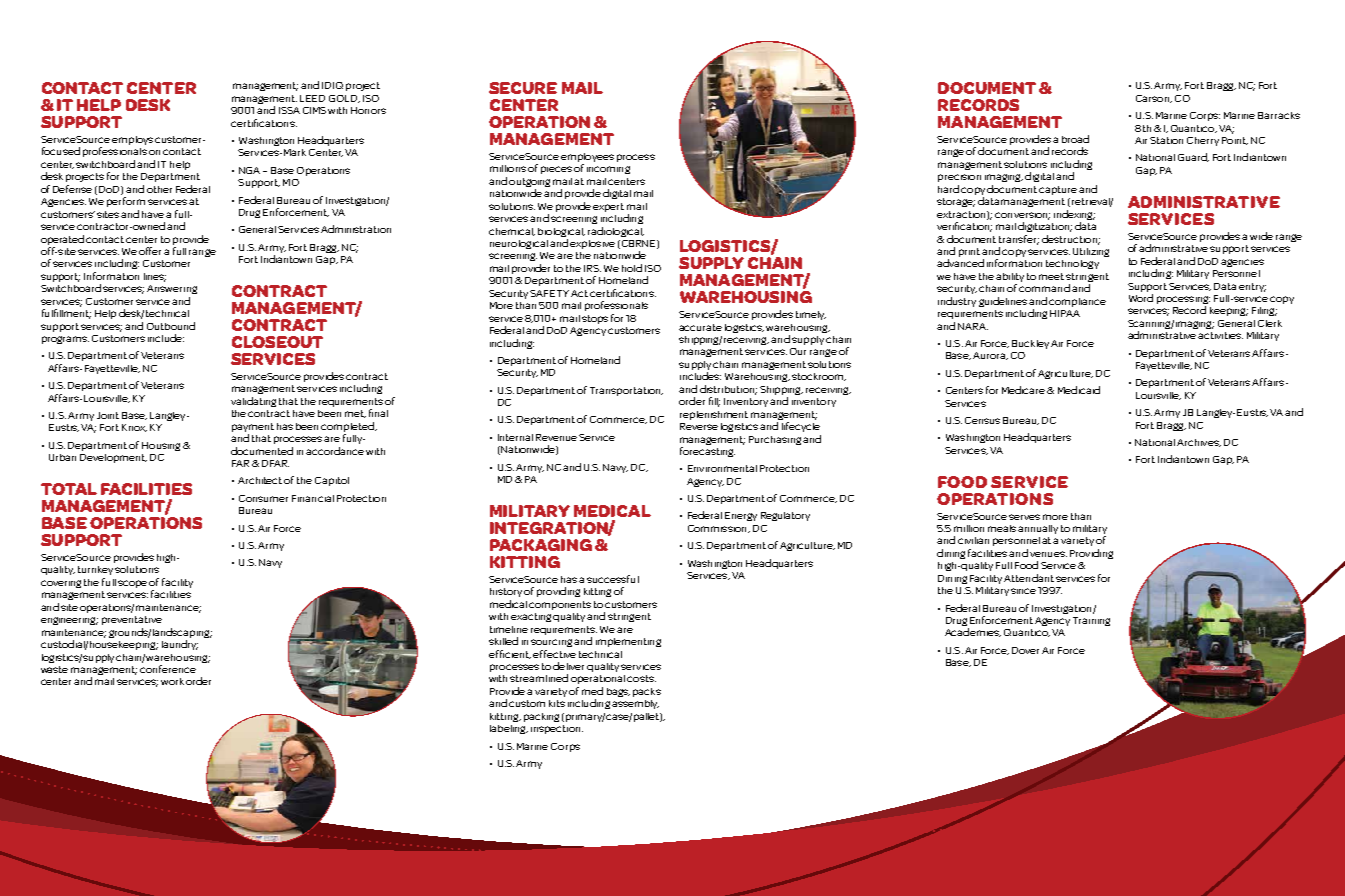 The width and height of the screenshot is (1345, 896). Describe the element at coordinates (113, 458) in the screenshot. I see `Development` at that location.
